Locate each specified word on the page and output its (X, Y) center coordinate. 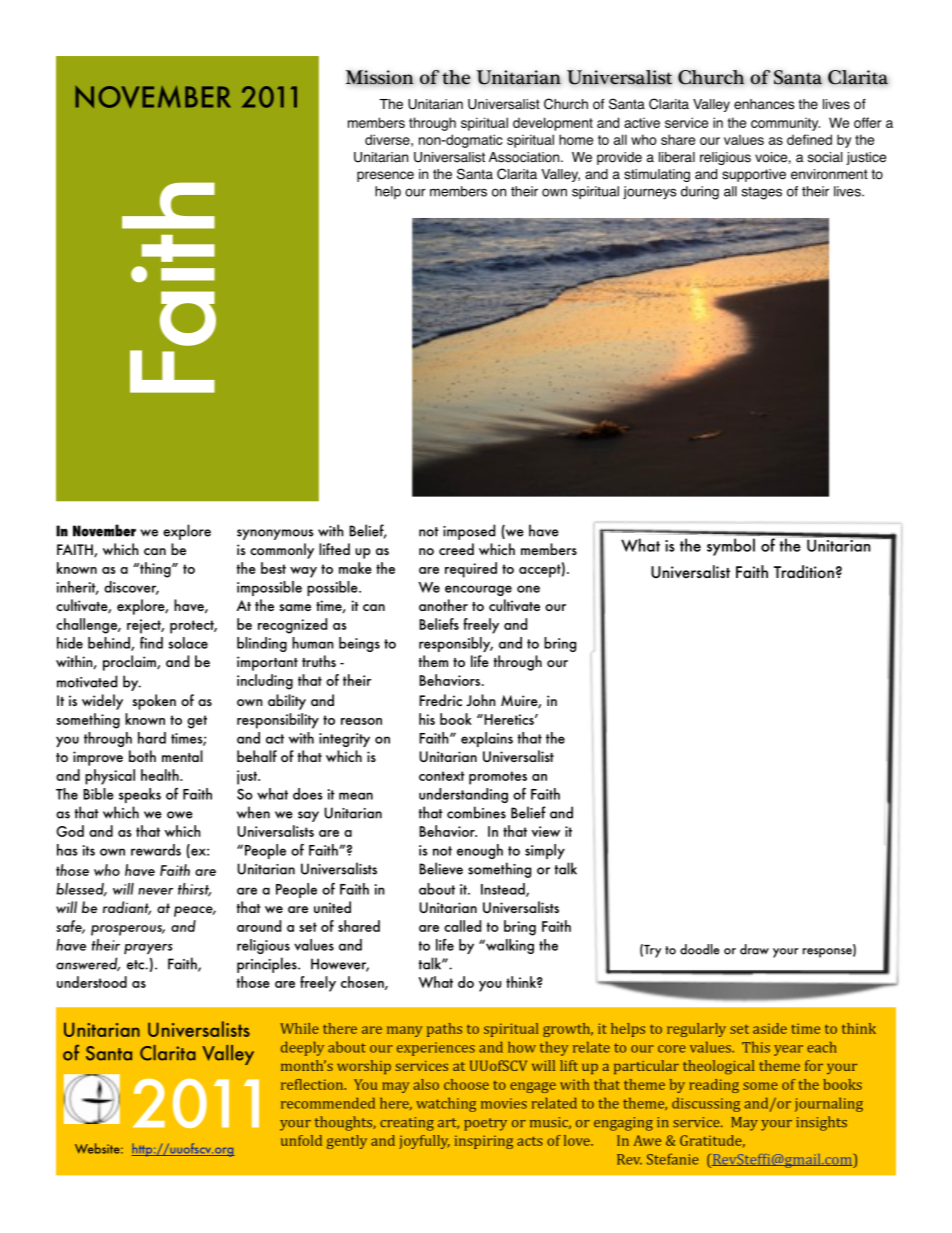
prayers (148, 949)
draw (754, 949)
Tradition (804, 572)
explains (487, 739)
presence (385, 176)
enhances (764, 104)
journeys (649, 193)
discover (131, 588)
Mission (380, 77)
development (553, 124)
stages (762, 193)
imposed (469, 532)
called (462, 926)
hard (152, 738)
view (546, 831)
